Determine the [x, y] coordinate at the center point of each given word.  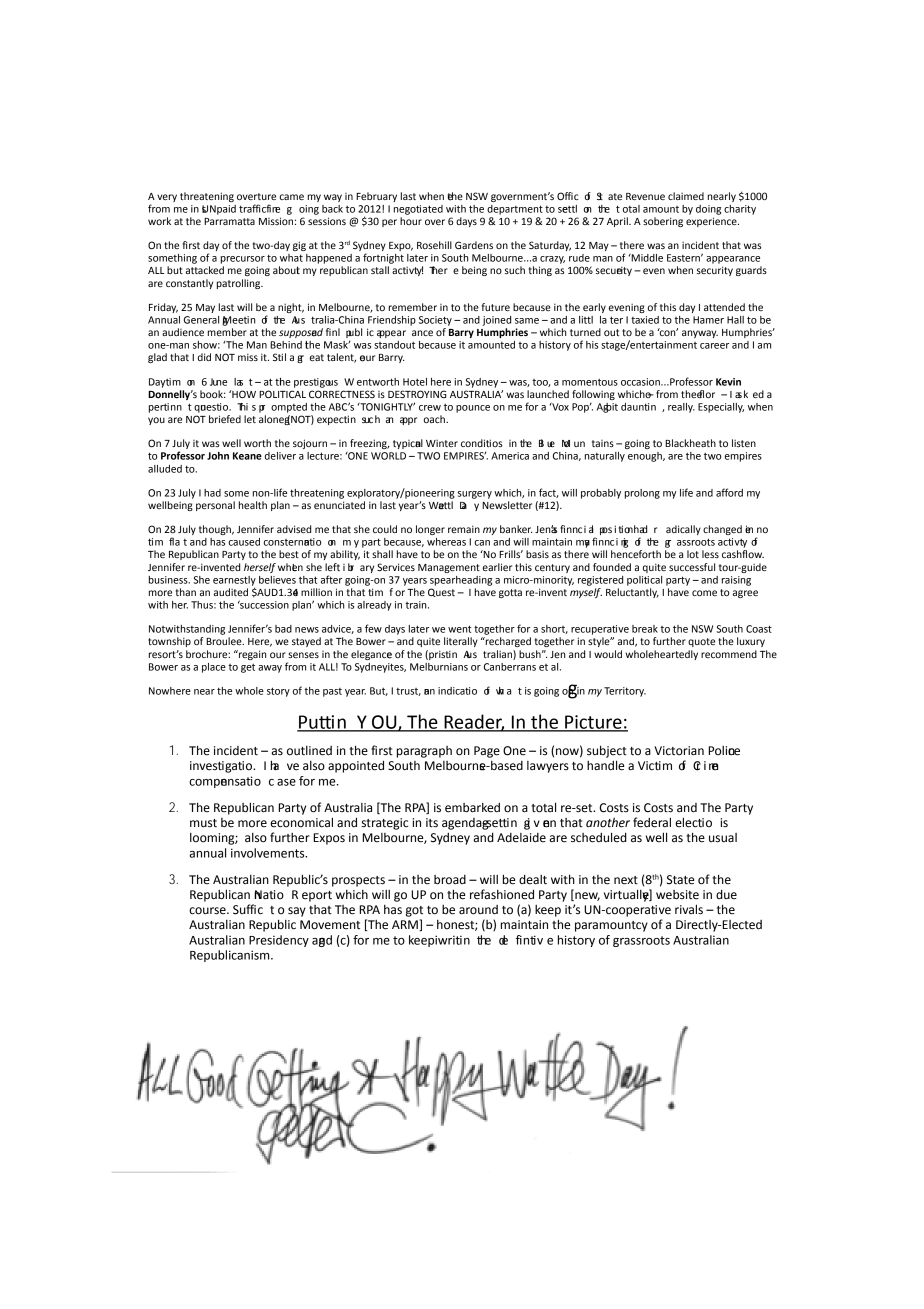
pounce [473, 409]
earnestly [234, 582]
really [681, 408]
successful [692, 567]
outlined [309, 751]
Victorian [679, 751]
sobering [663, 222]
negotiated [418, 210]
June [218, 382]
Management [449, 568]
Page [487, 752]
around [478, 910]
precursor [243, 260]
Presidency [279, 941]
